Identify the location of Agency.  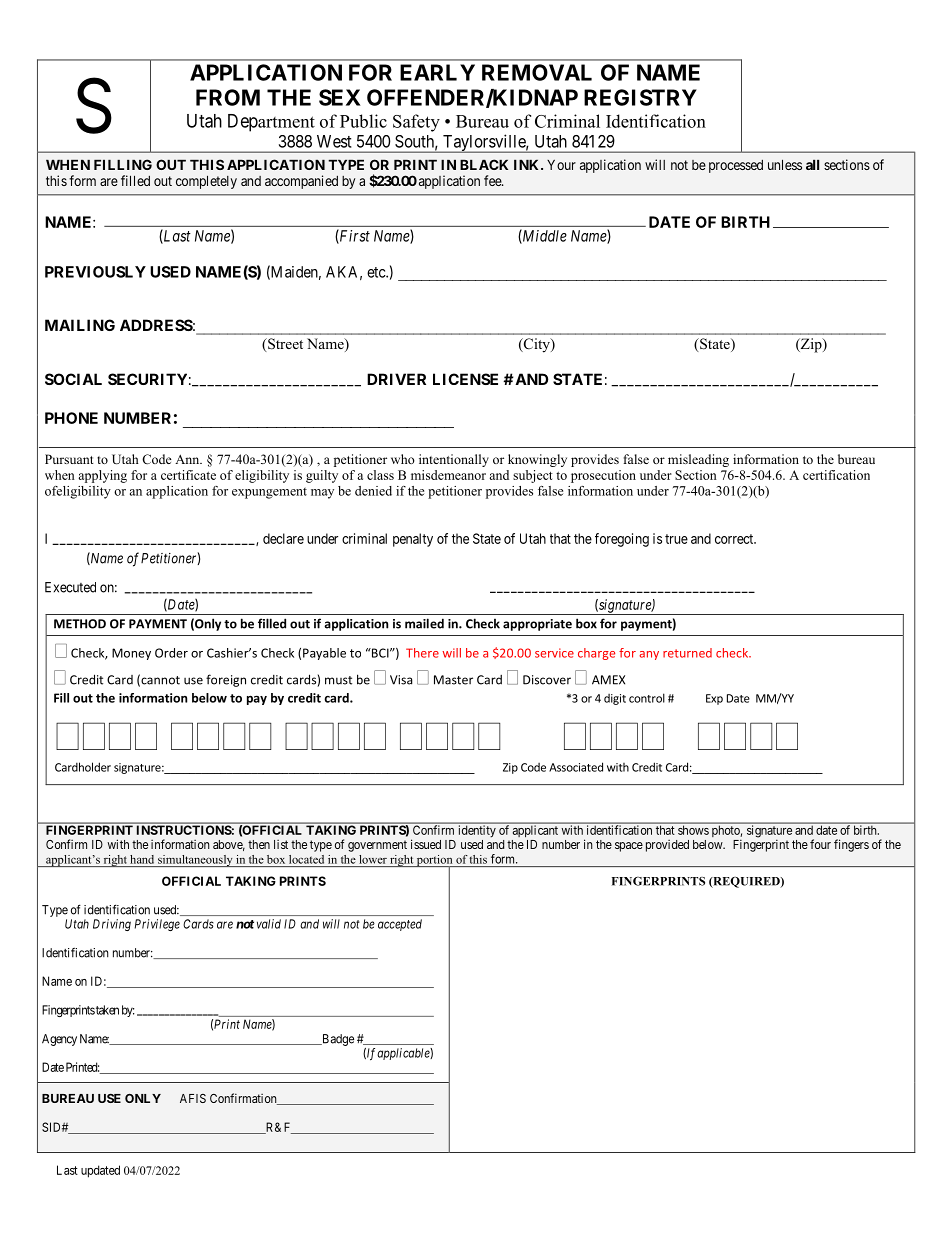
(59, 1040).
